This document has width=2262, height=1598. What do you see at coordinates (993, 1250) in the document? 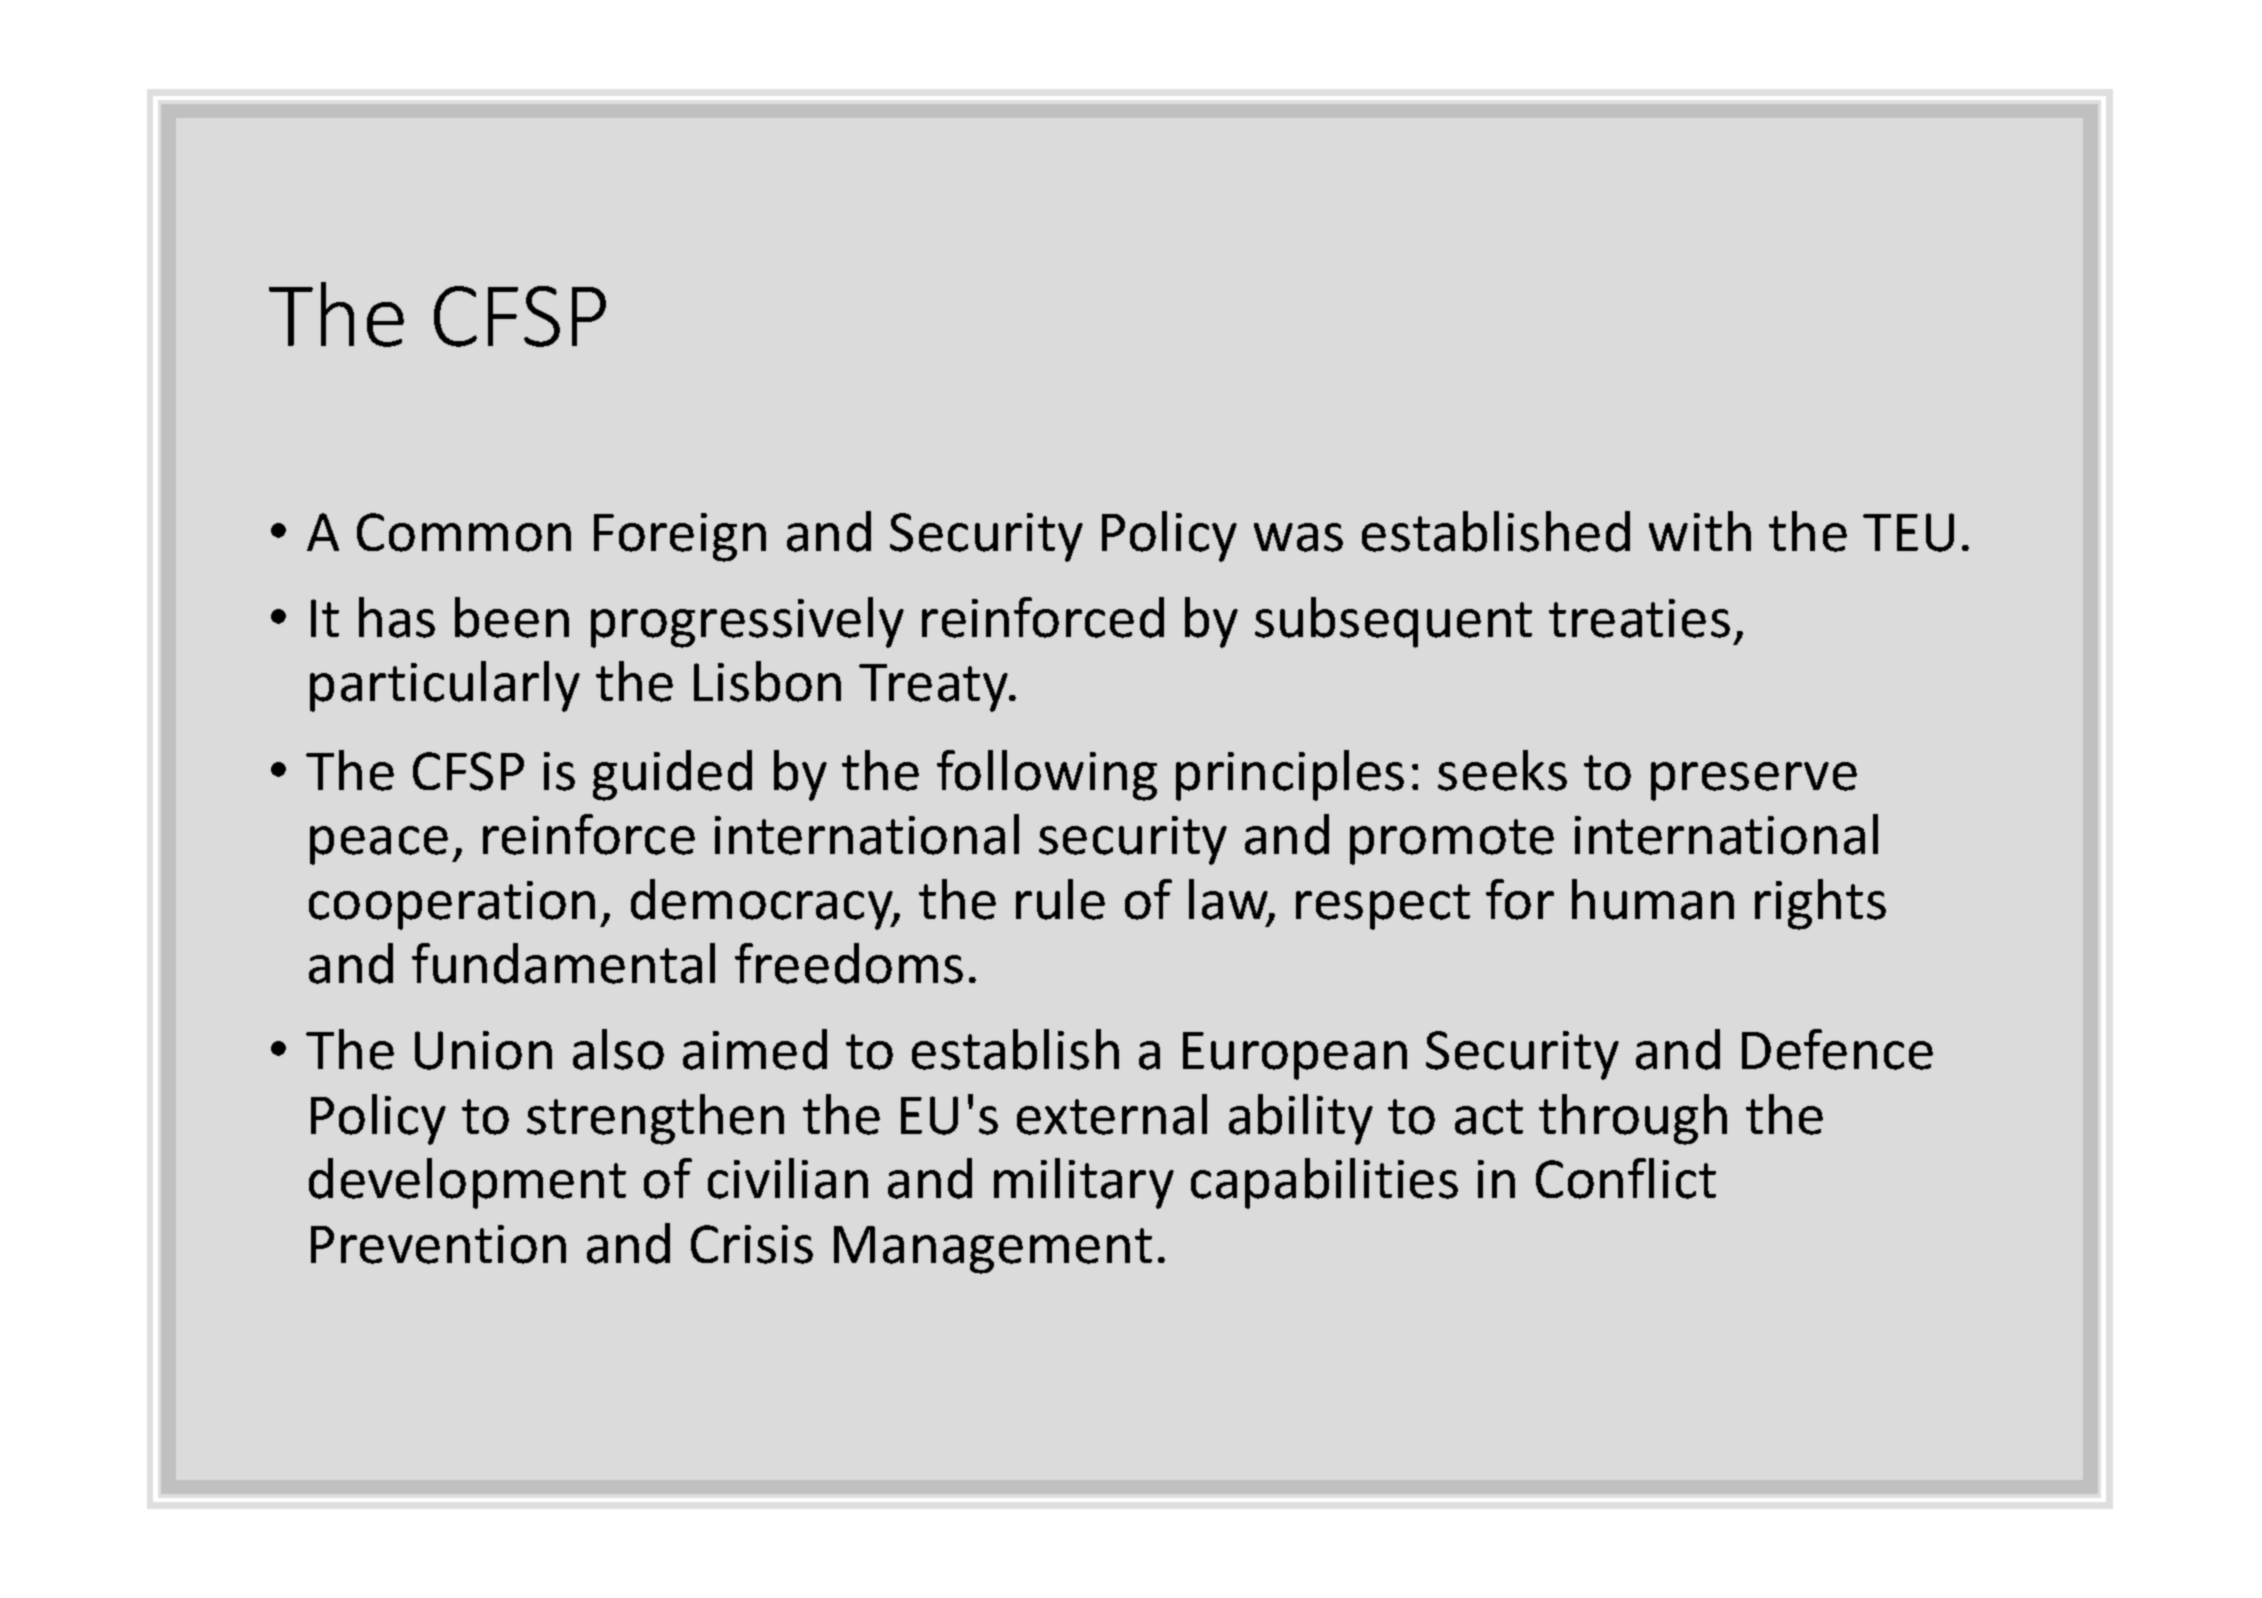
I see `Management` at bounding box center [993, 1250].
